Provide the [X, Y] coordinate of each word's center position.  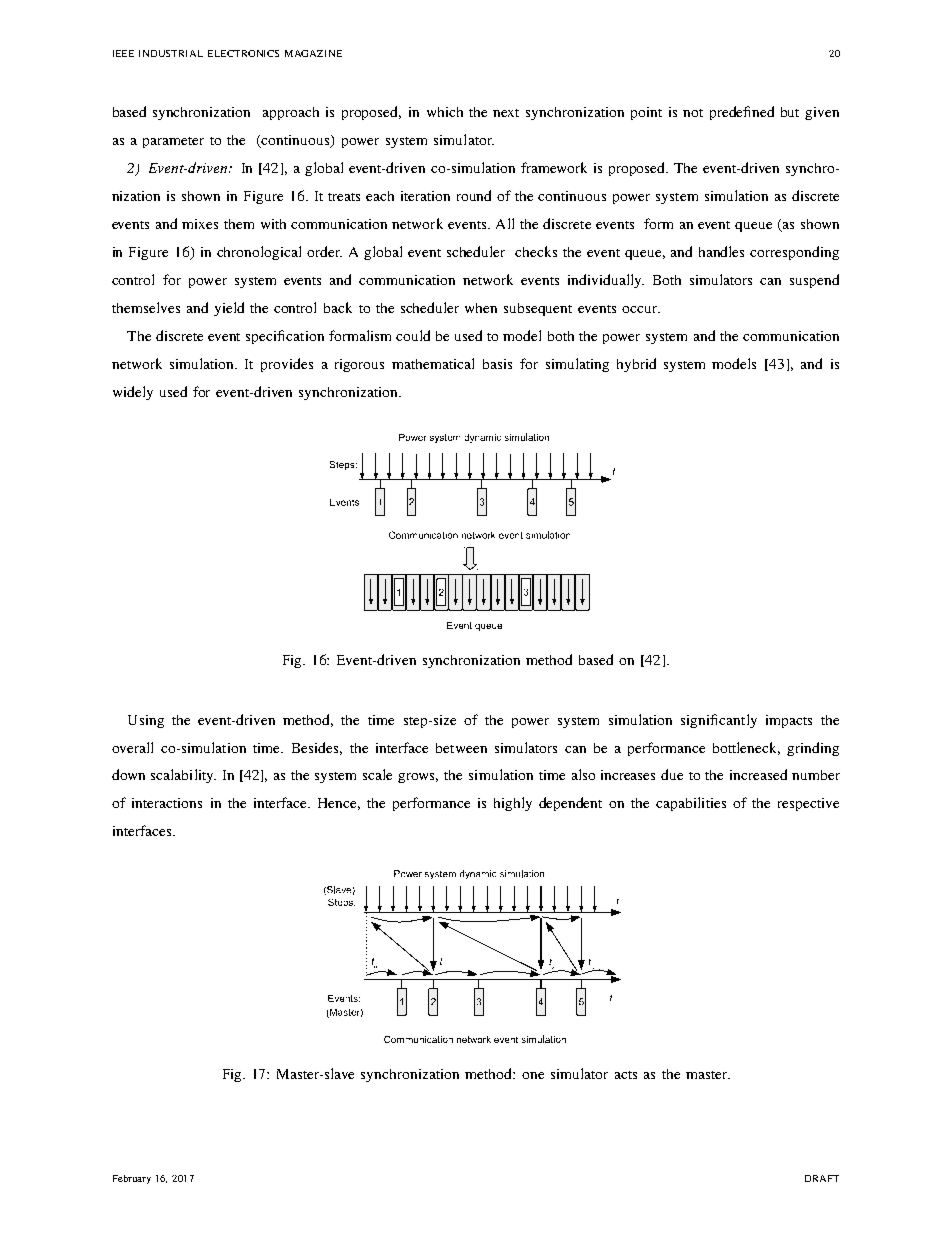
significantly [719, 721]
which [445, 112]
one [533, 1075]
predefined [742, 113]
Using [146, 721]
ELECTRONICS [243, 53]
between [461, 748]
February [132, 1179]
